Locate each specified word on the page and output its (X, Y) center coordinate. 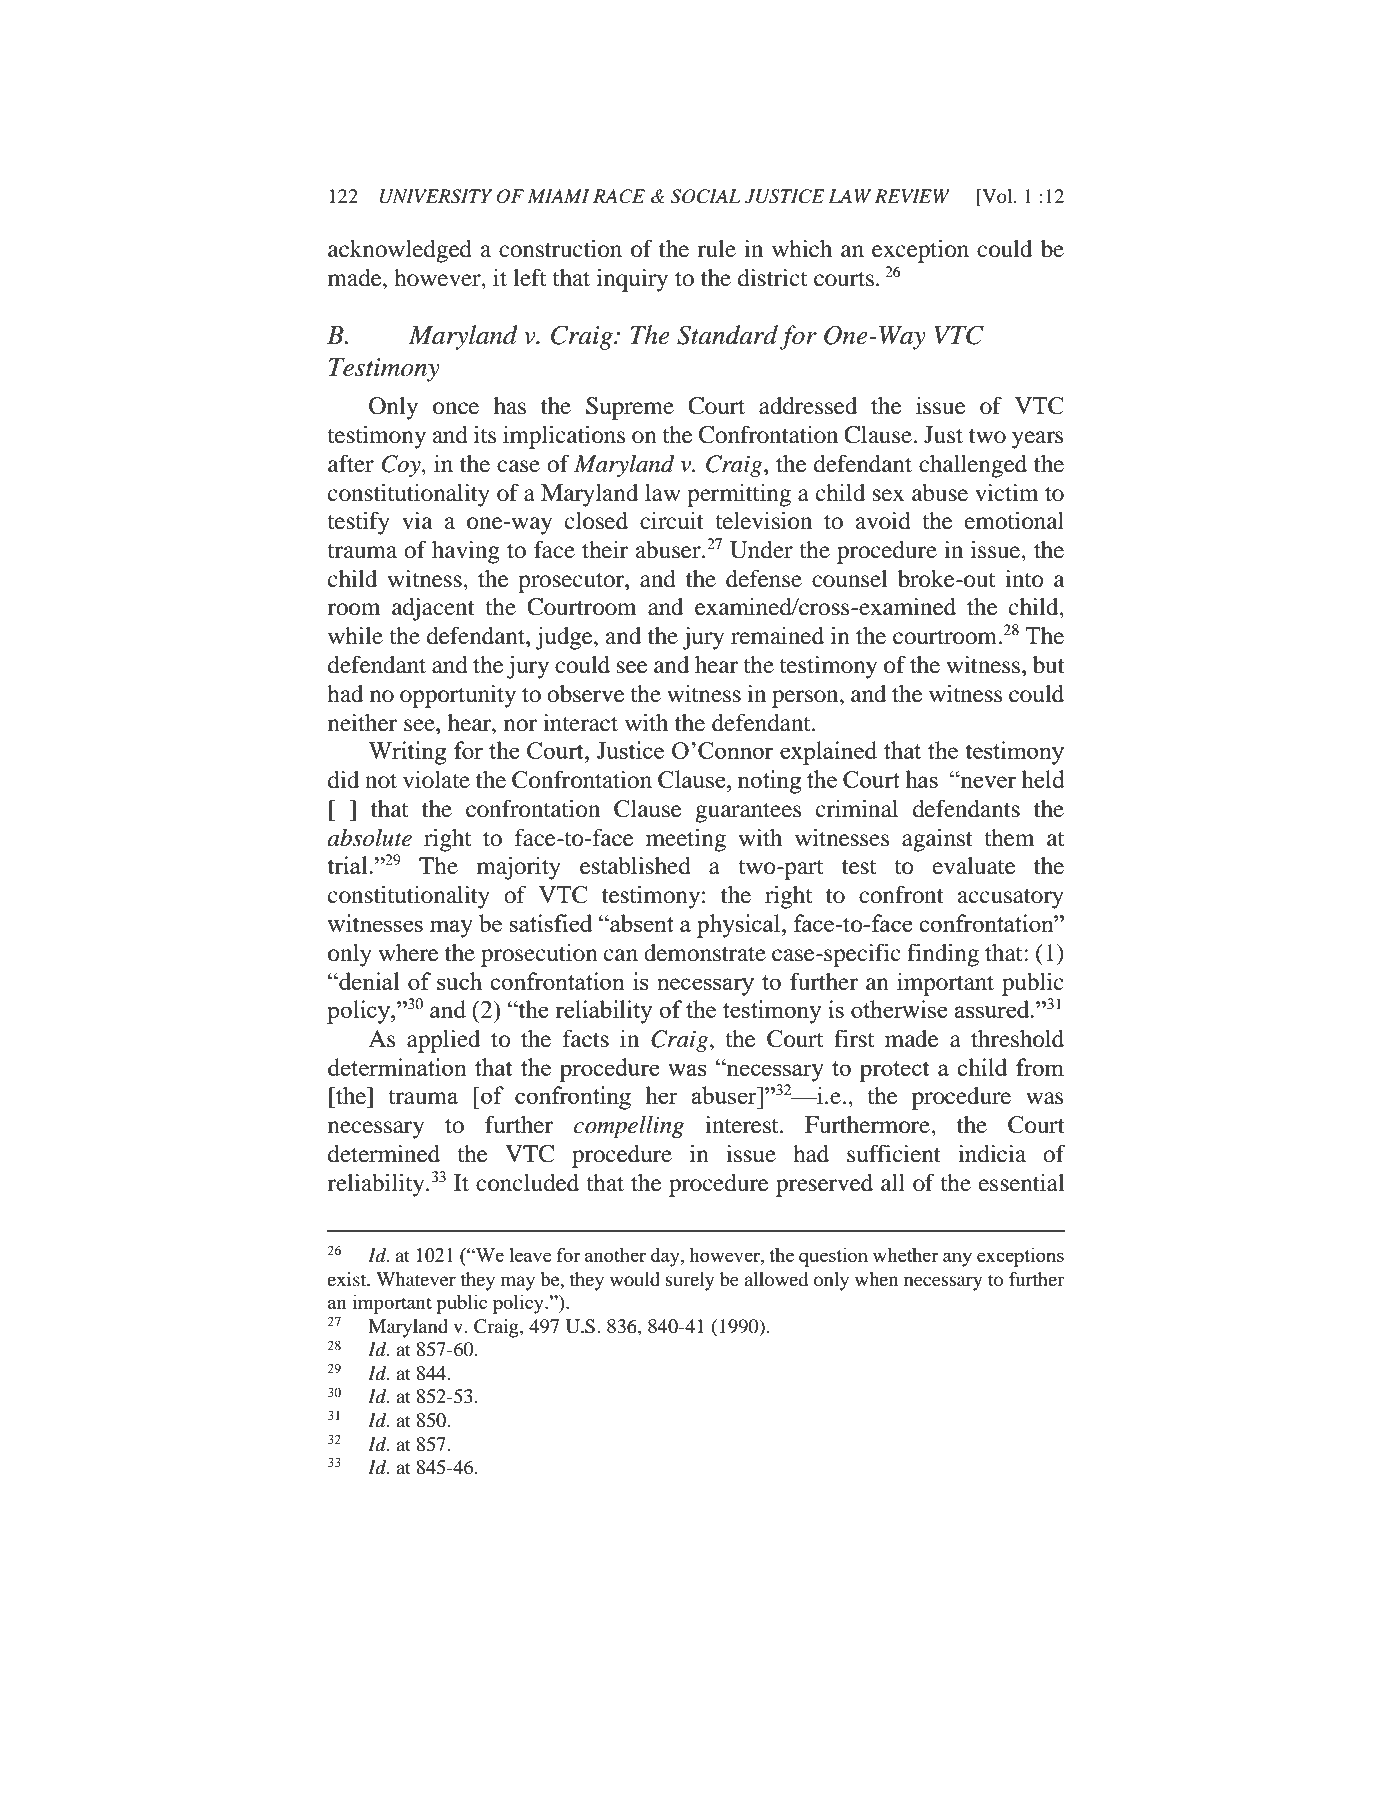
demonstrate (705, 953)
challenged (973, 466)
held (1043, 779)
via (417, 521)
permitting (739, 495)
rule (716, 249)
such (459, 981)
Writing (407, 753)
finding (943, 955)
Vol (997, 196)
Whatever (416, 1279)
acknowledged (400, 251)
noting (769, 782)
